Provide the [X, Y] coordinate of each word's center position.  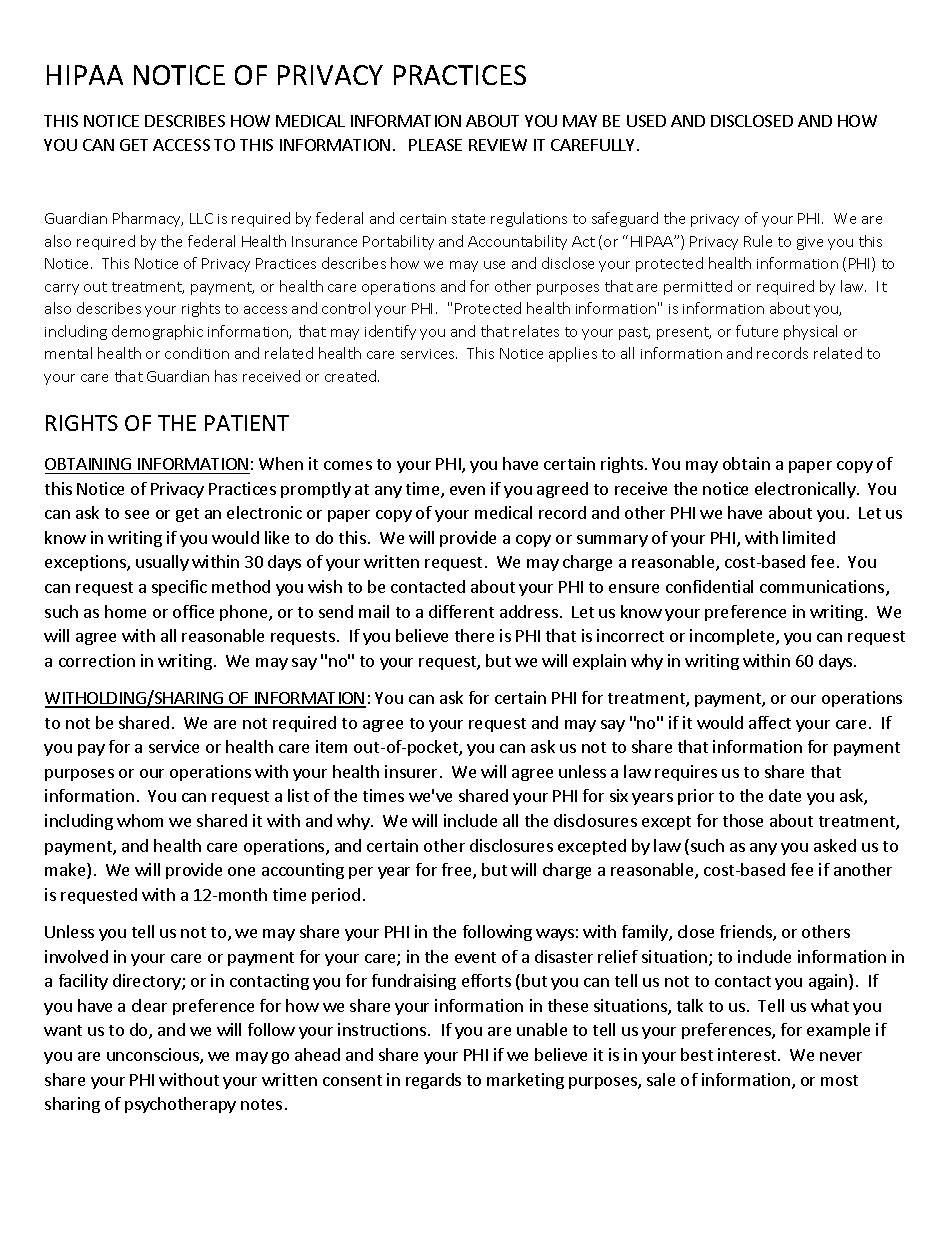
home [125, 611]
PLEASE [435, 145]
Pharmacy [148, 219]
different [461, 611]
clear [149, 1005]
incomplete [733, 637]
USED [646, 121]
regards [433, 1081]
